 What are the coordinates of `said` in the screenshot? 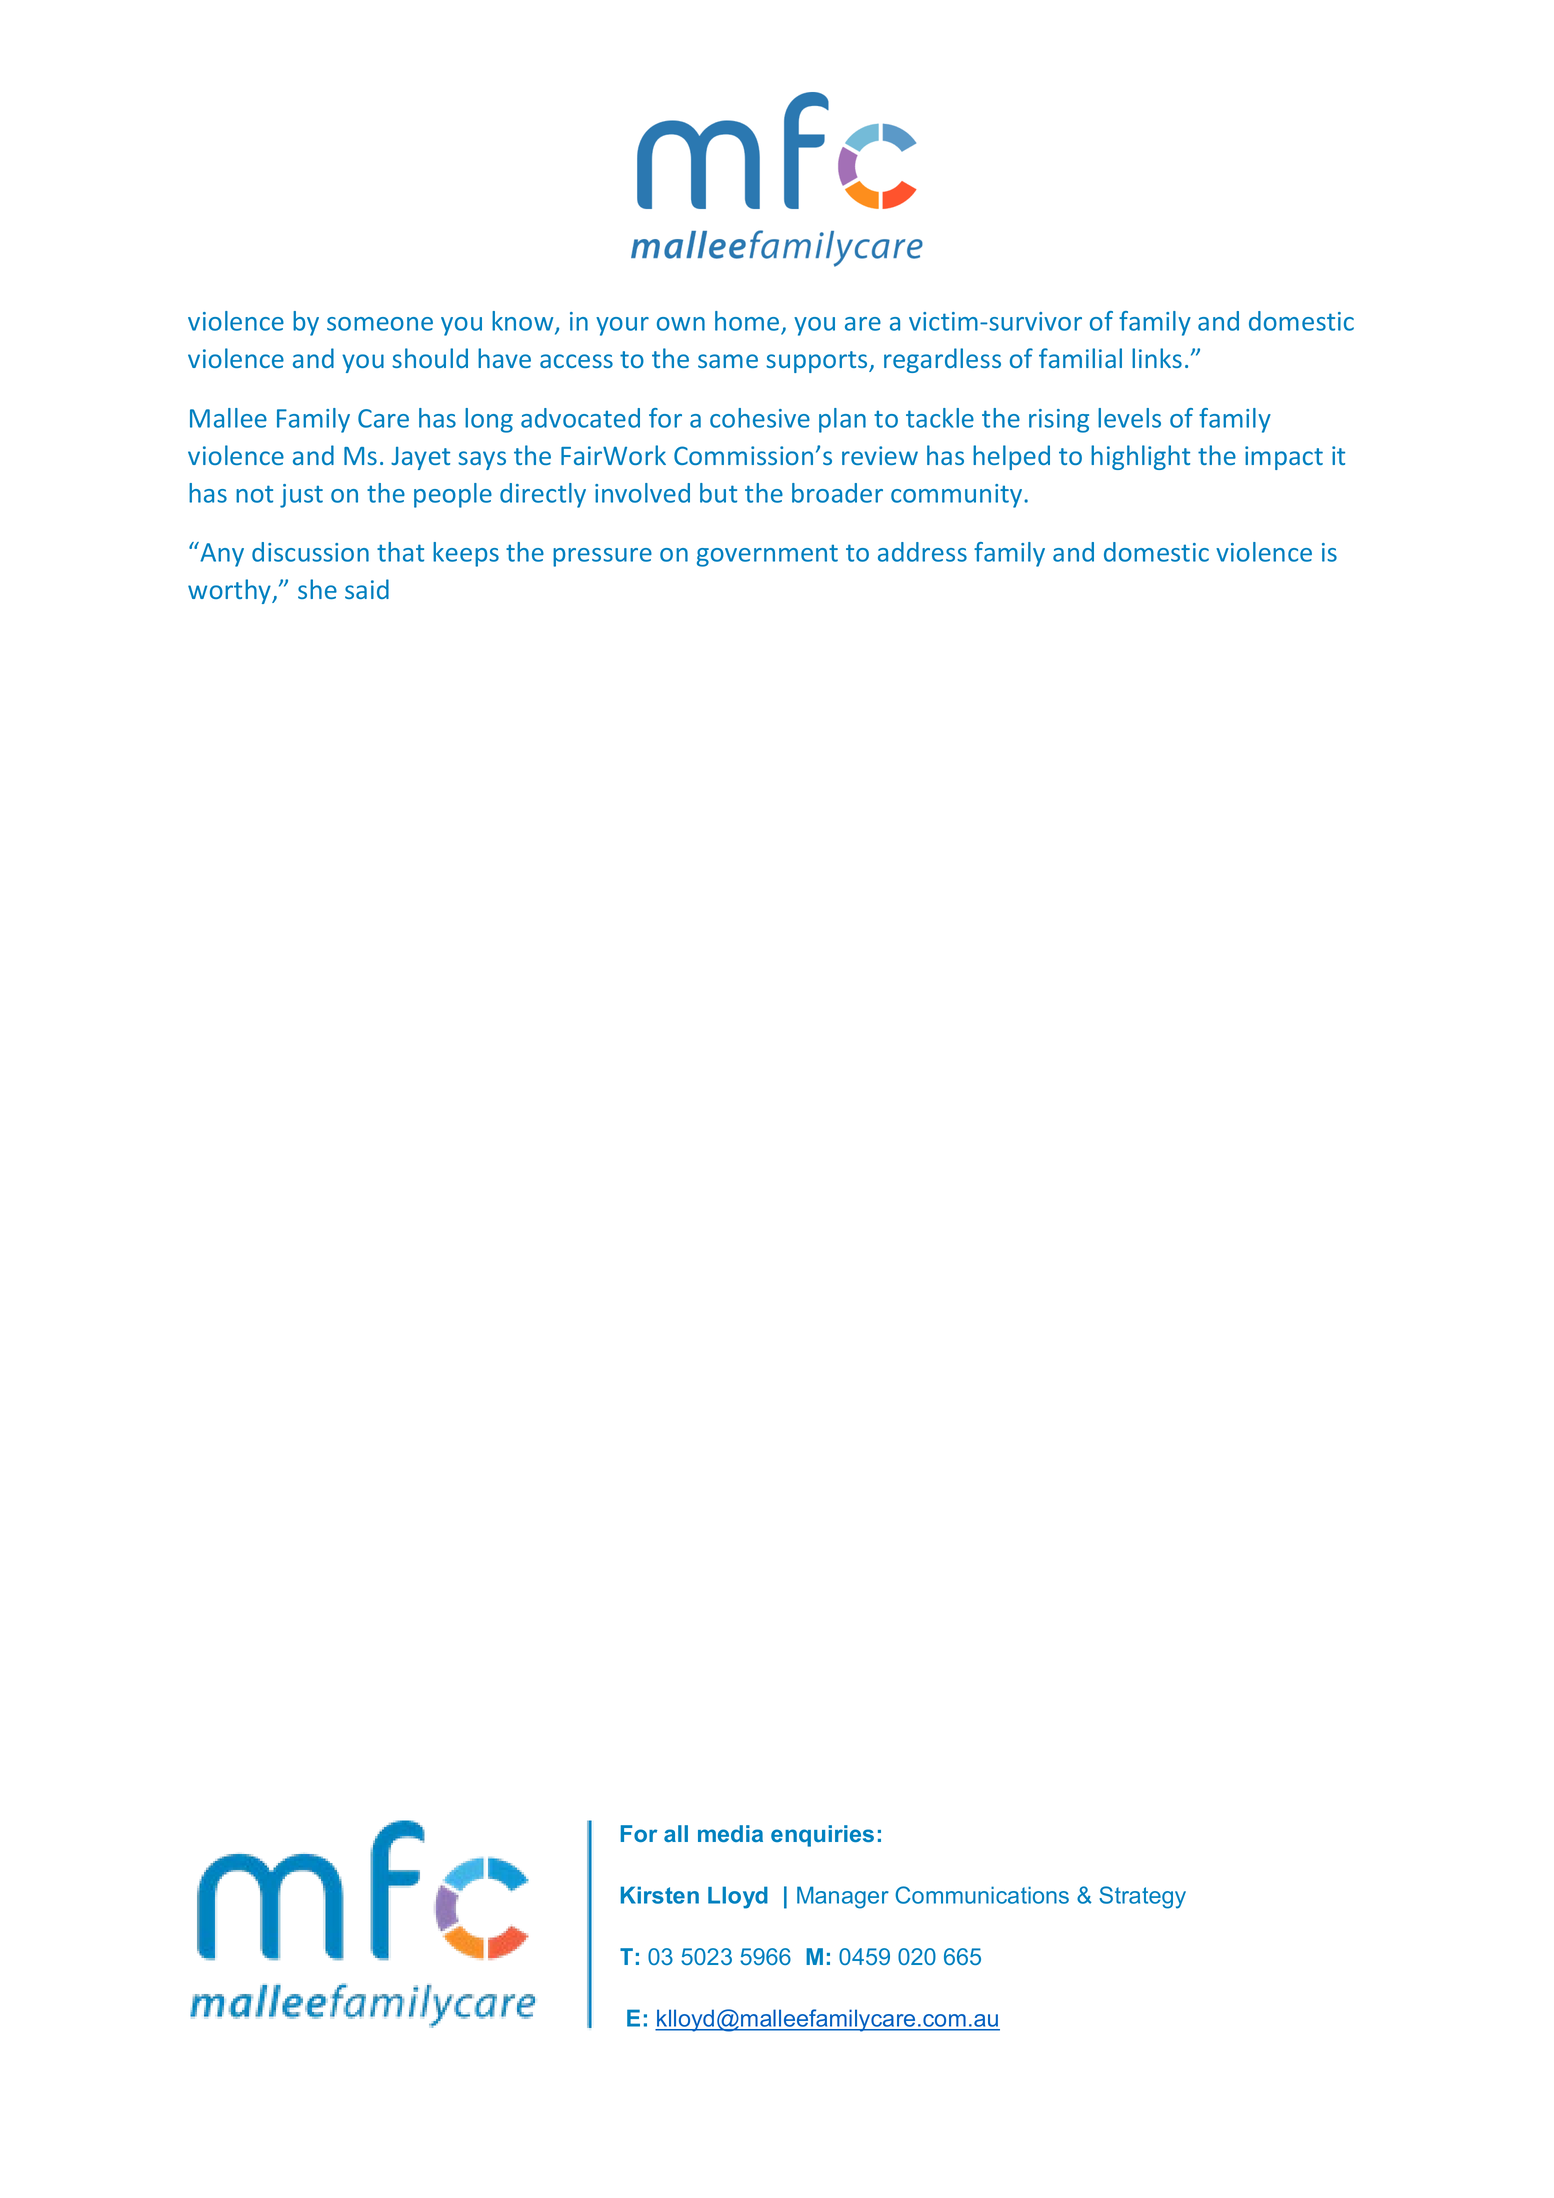 It's located at (367, 589).
